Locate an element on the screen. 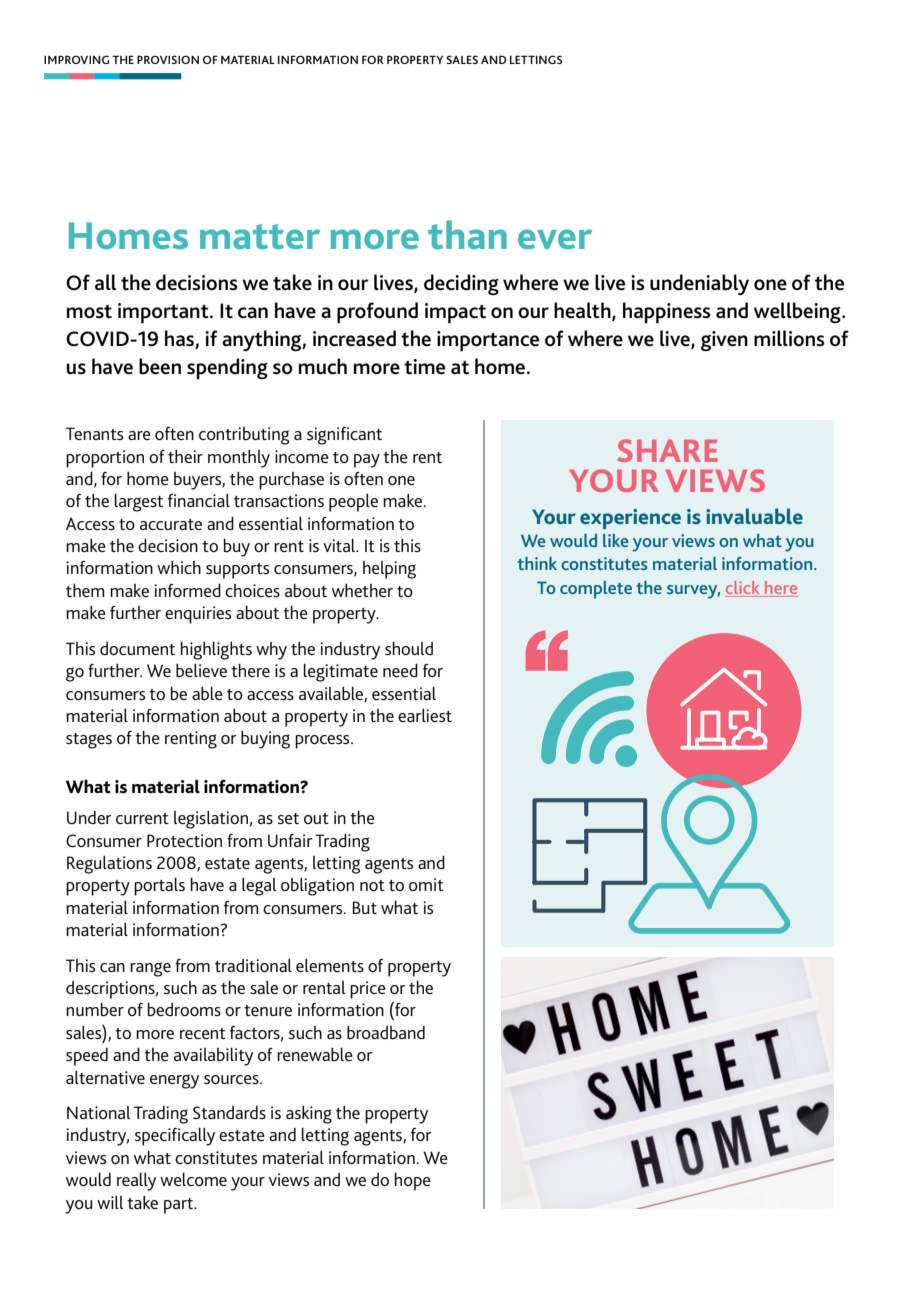 This screenshot has height=1308, width=924. Protection is located at coordinates (184, 840).
